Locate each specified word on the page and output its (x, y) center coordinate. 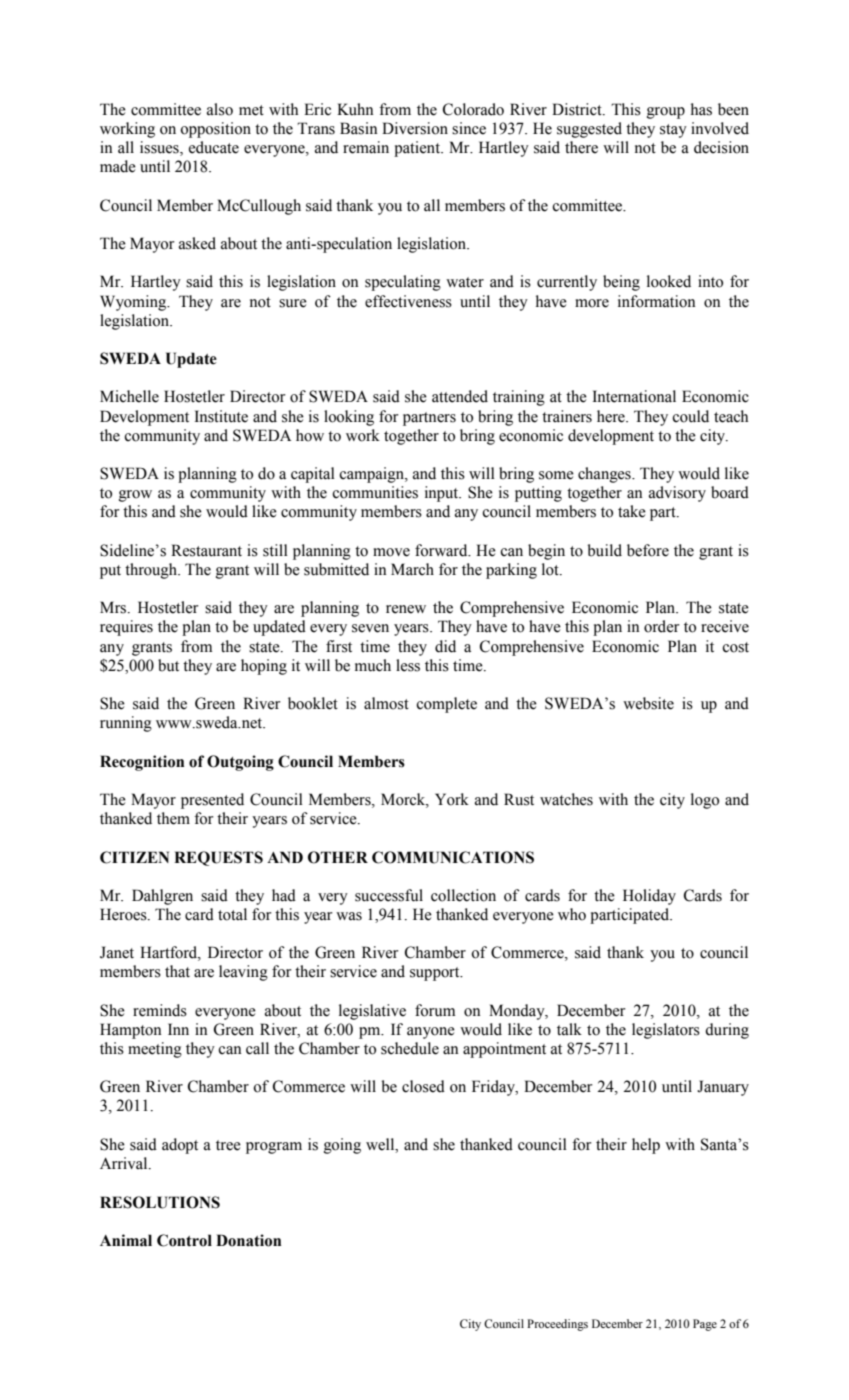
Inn (178, 1029)
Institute (221, 416)
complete (446, 705)
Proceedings (557, 1325)
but (168, 665)
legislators (666, 1031)
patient (418, 149)
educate (214, 147)
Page (705, 1325)
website (648, 703)
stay (673, 131)
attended (460, 396)
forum (435, 1010)
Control (184, 1240)
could (690, 416)
